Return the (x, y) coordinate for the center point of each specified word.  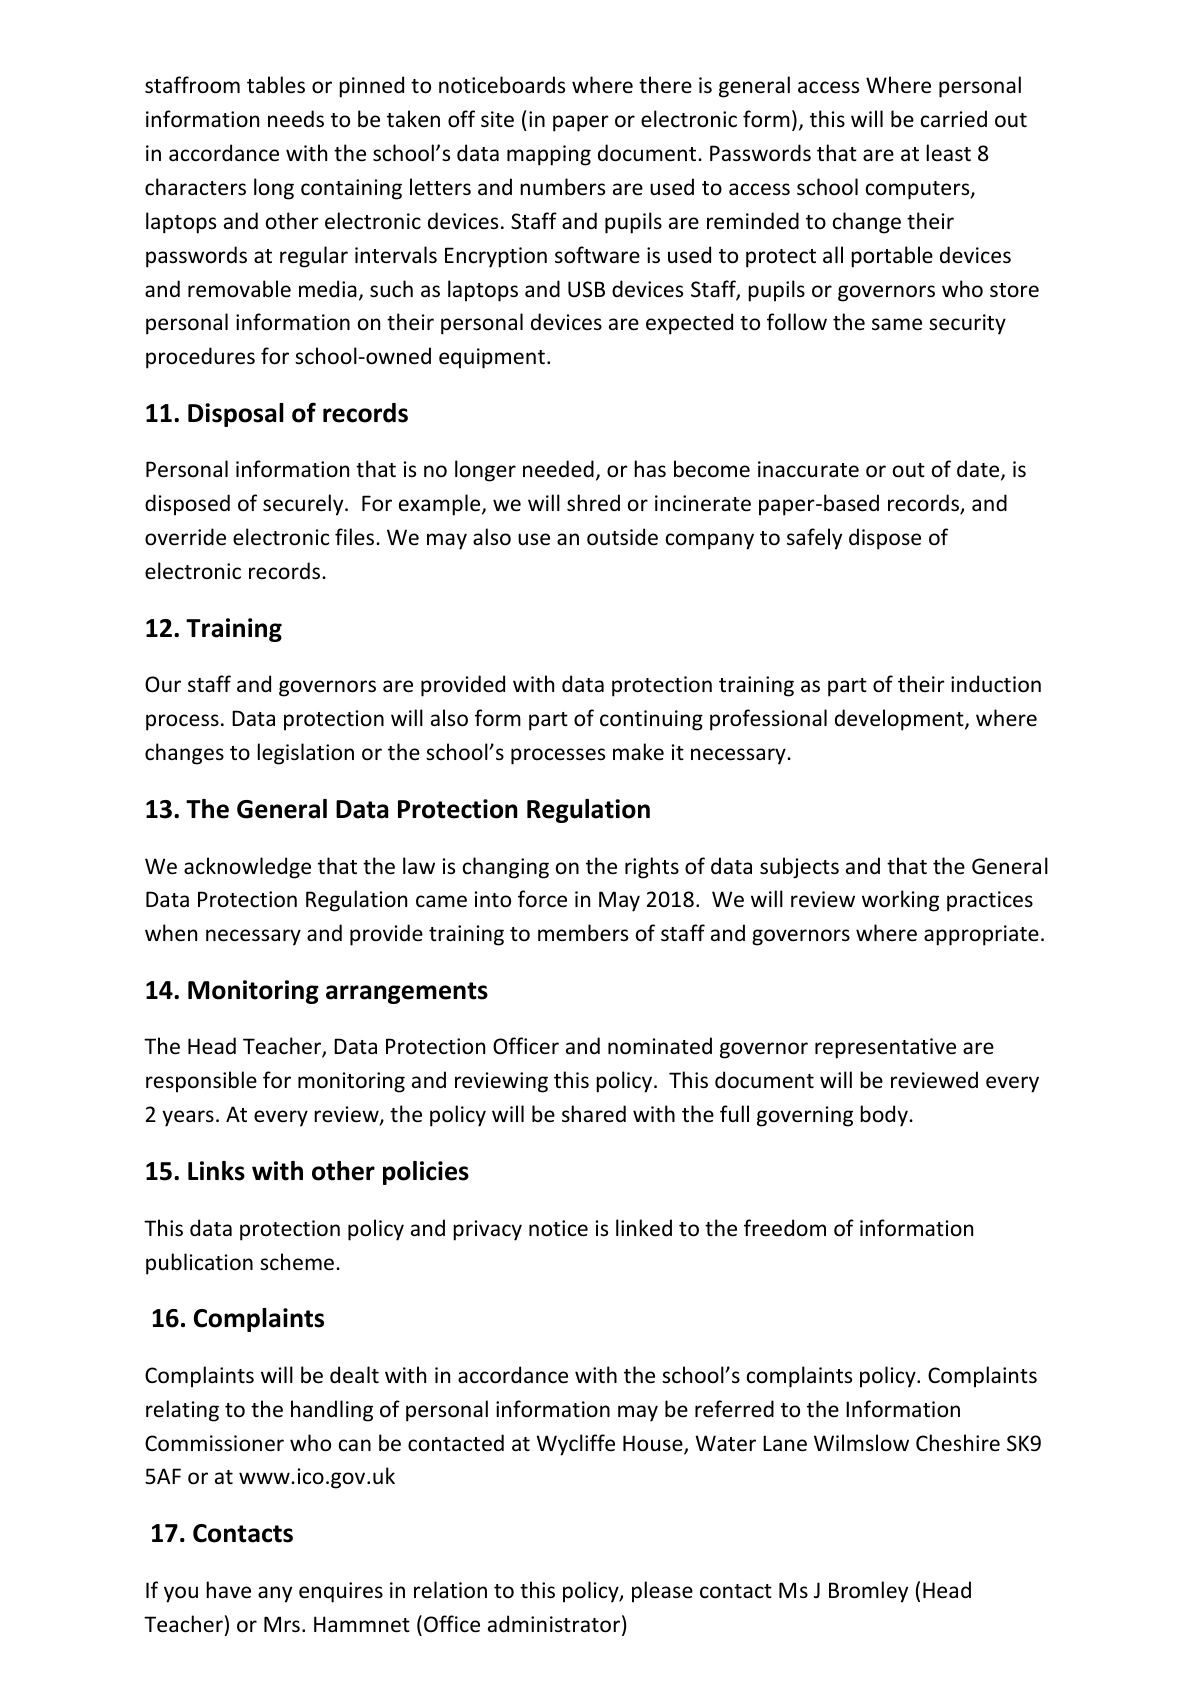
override (185, 537)
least (948, 153)
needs (296, 119)
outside (622, 537)
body (885, 1116)
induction (996, 684)
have (228, 1590)
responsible (201, 1082)
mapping (549, 155)
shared (594, 1113)
